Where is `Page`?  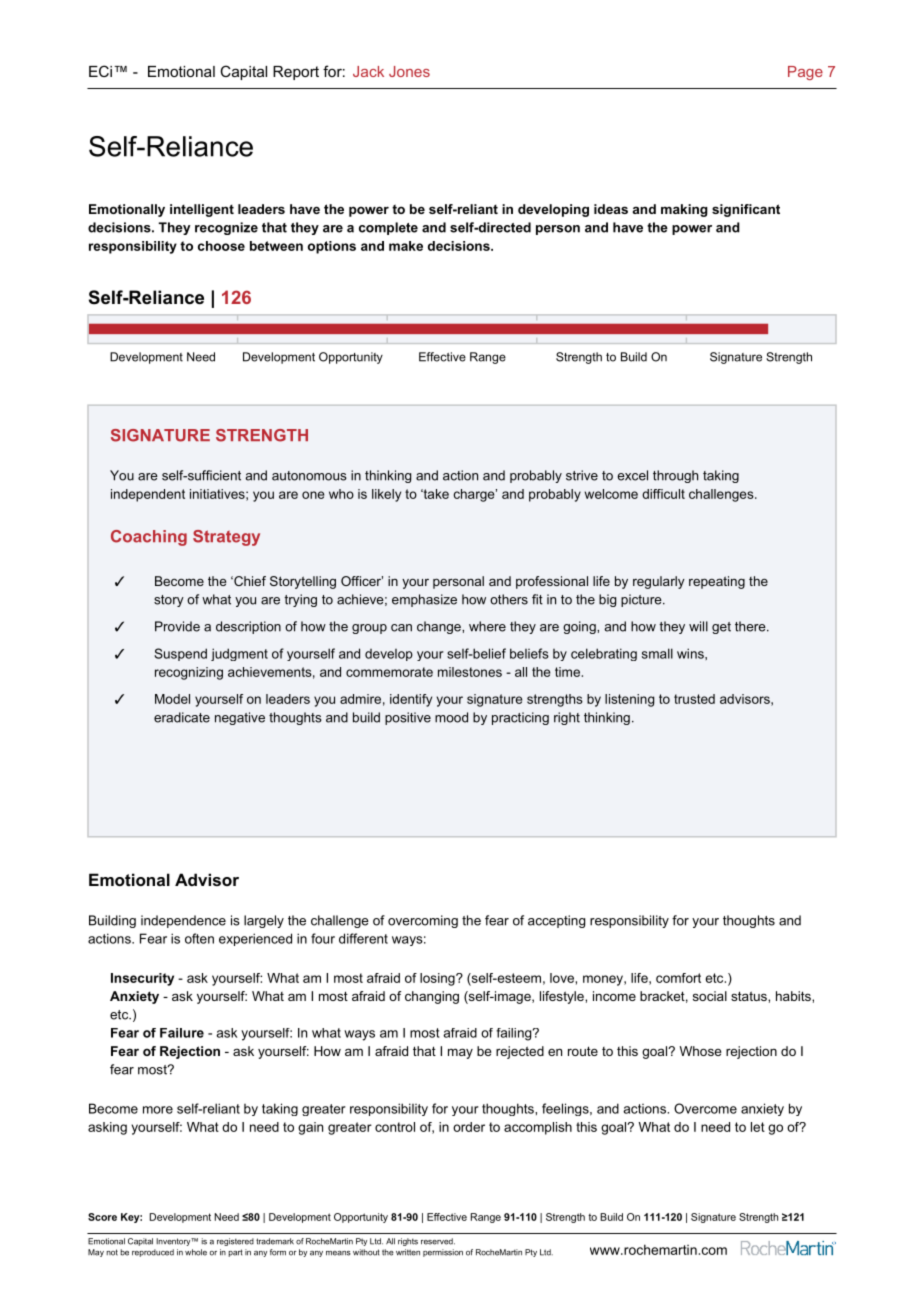 Page is located at coordinates (805, 73).
